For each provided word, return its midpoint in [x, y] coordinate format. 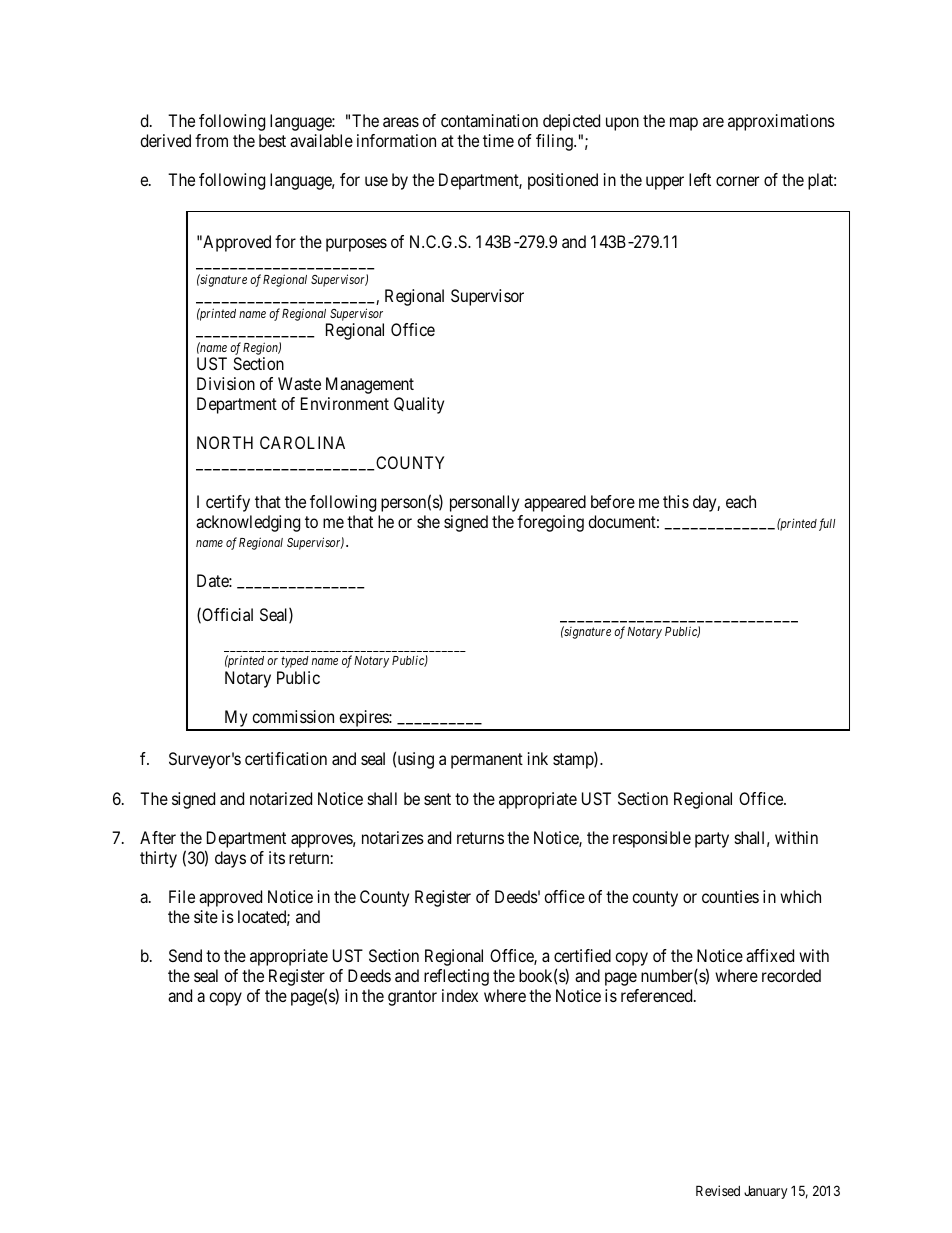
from [211, 140]
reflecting [456, 977]
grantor [412, 998]
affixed [770, 955]
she [428, 521]
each [741, 501]
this [676, 501]
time [498, 140]
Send [185, 955]
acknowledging [248, 523]
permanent [487, 761]
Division [226, 383]
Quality [419, 405]
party [712, 840]
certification [286, 758]
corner [737, 181]
